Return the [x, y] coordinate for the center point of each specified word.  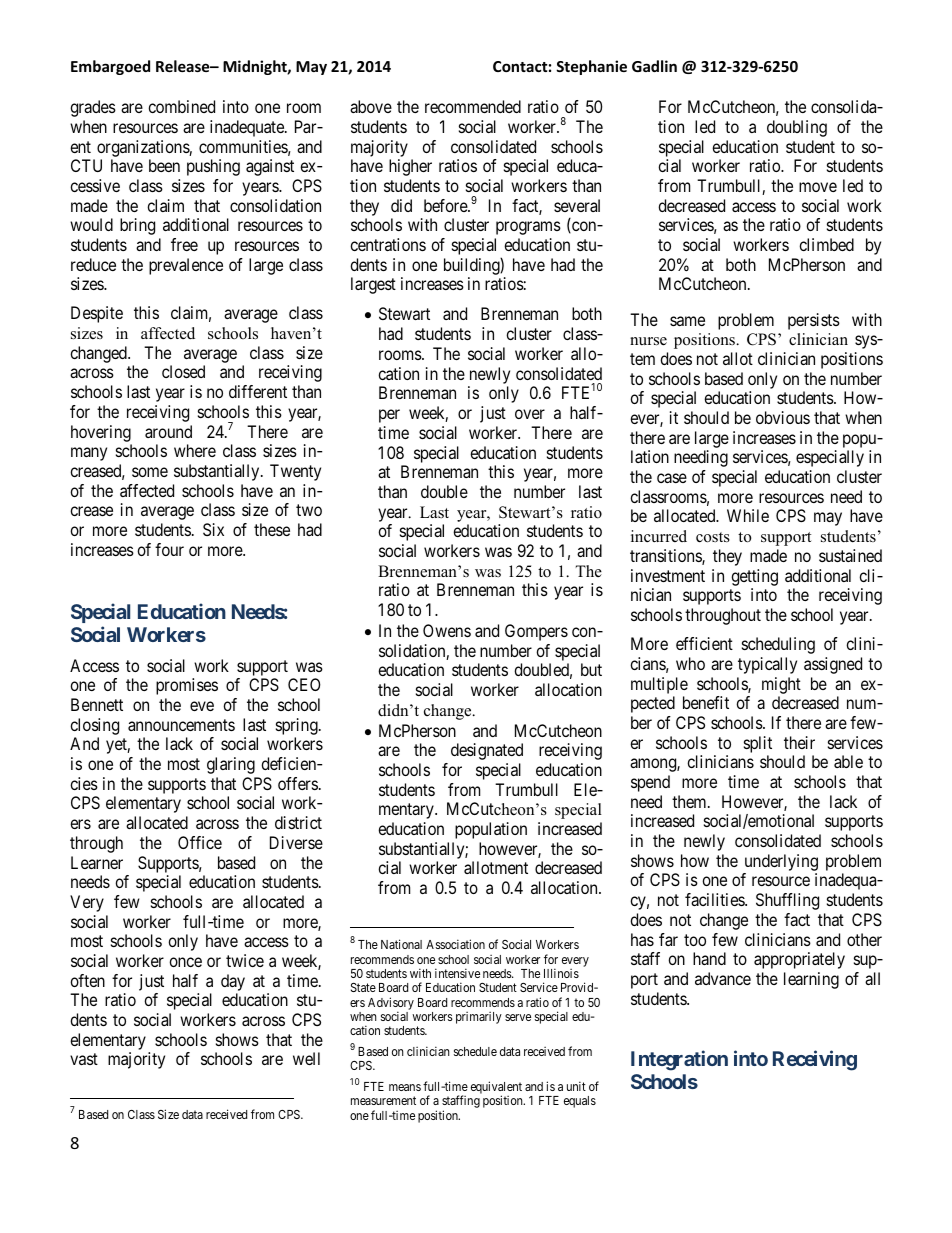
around [168, 431]
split [758, 744]
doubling [797, 128]
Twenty [295, 472]
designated [487, 751]
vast [84, 1059]
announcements [181, 725]
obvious [783, 417]
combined [181, 106]
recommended [473, 106]
